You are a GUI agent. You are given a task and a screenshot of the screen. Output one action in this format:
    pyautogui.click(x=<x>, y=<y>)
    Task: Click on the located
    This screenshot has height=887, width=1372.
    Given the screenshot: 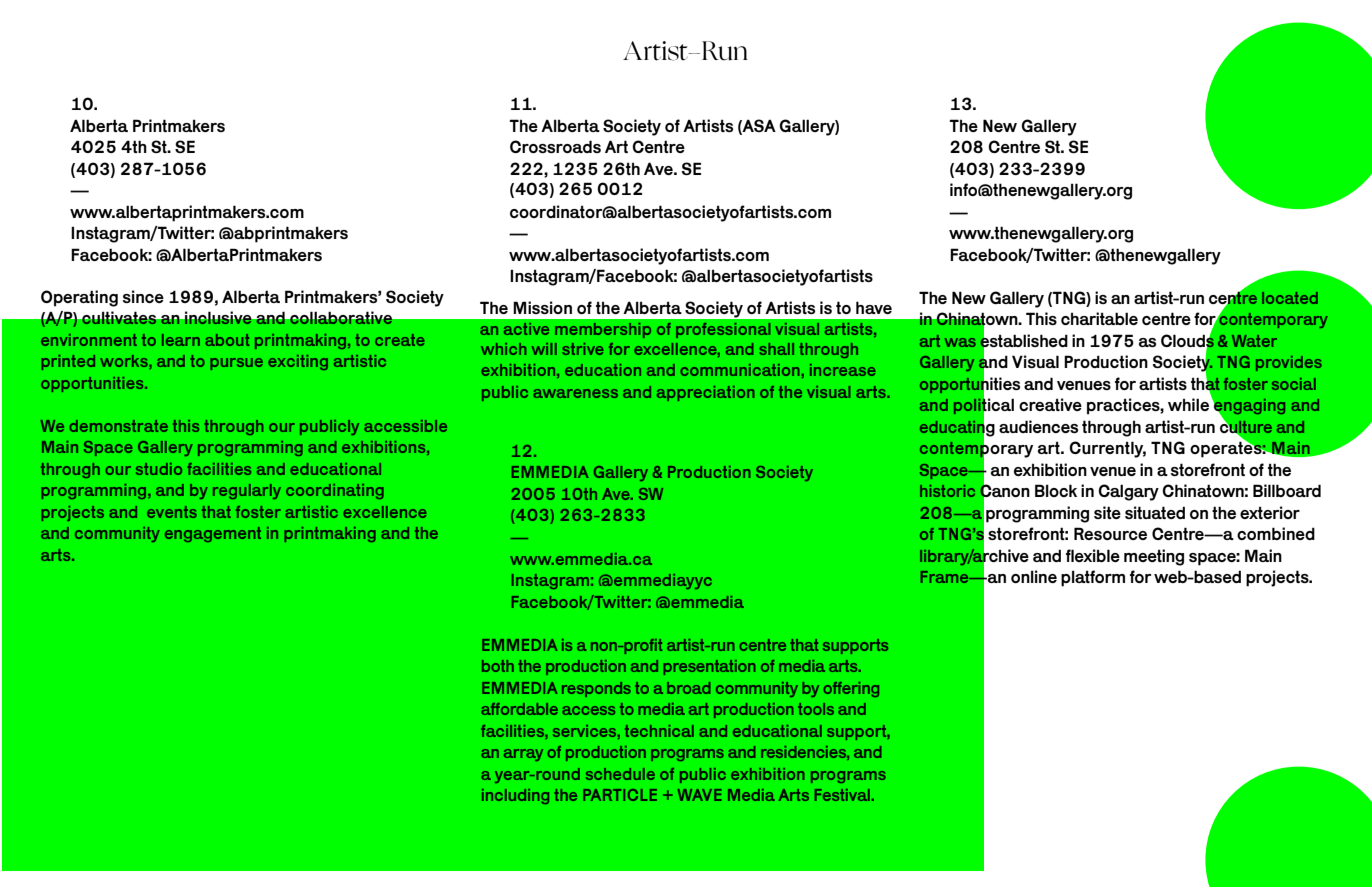 What is the action you would take?
    pyautogui.click(x=1290, y=298)
